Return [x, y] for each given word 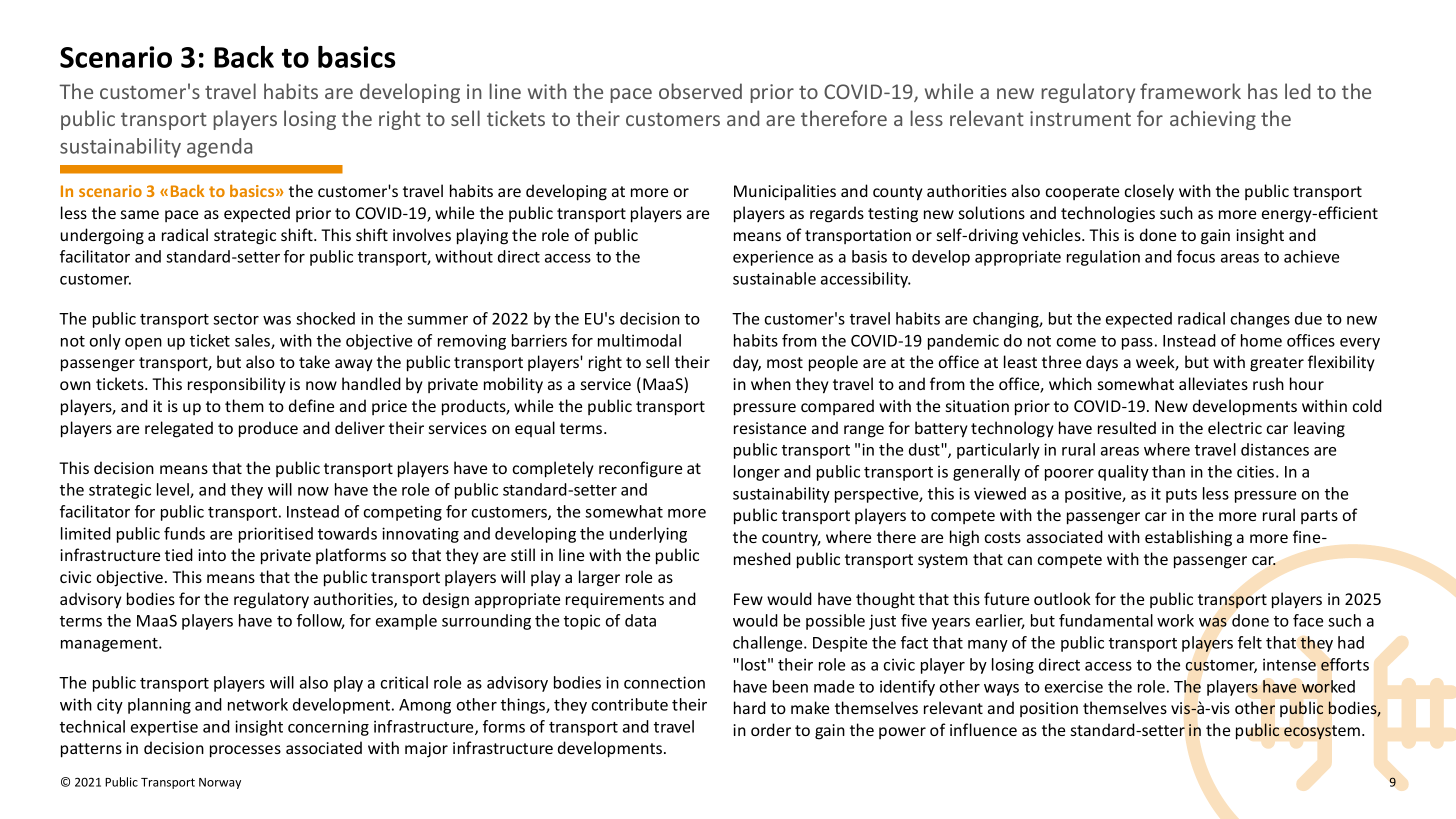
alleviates [1213, 383]
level [174, 490]
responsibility [237, 385]
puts [1181, 496]
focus [1196, 256]
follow [321, 621]
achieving [1213, 120]
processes [245, 751]
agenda [219, 148]
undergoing [102, 236]
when [771, 383]
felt [1250, 642]
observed [700, 91]
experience [773, 258]
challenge [769, 644]
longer [757, 473]
